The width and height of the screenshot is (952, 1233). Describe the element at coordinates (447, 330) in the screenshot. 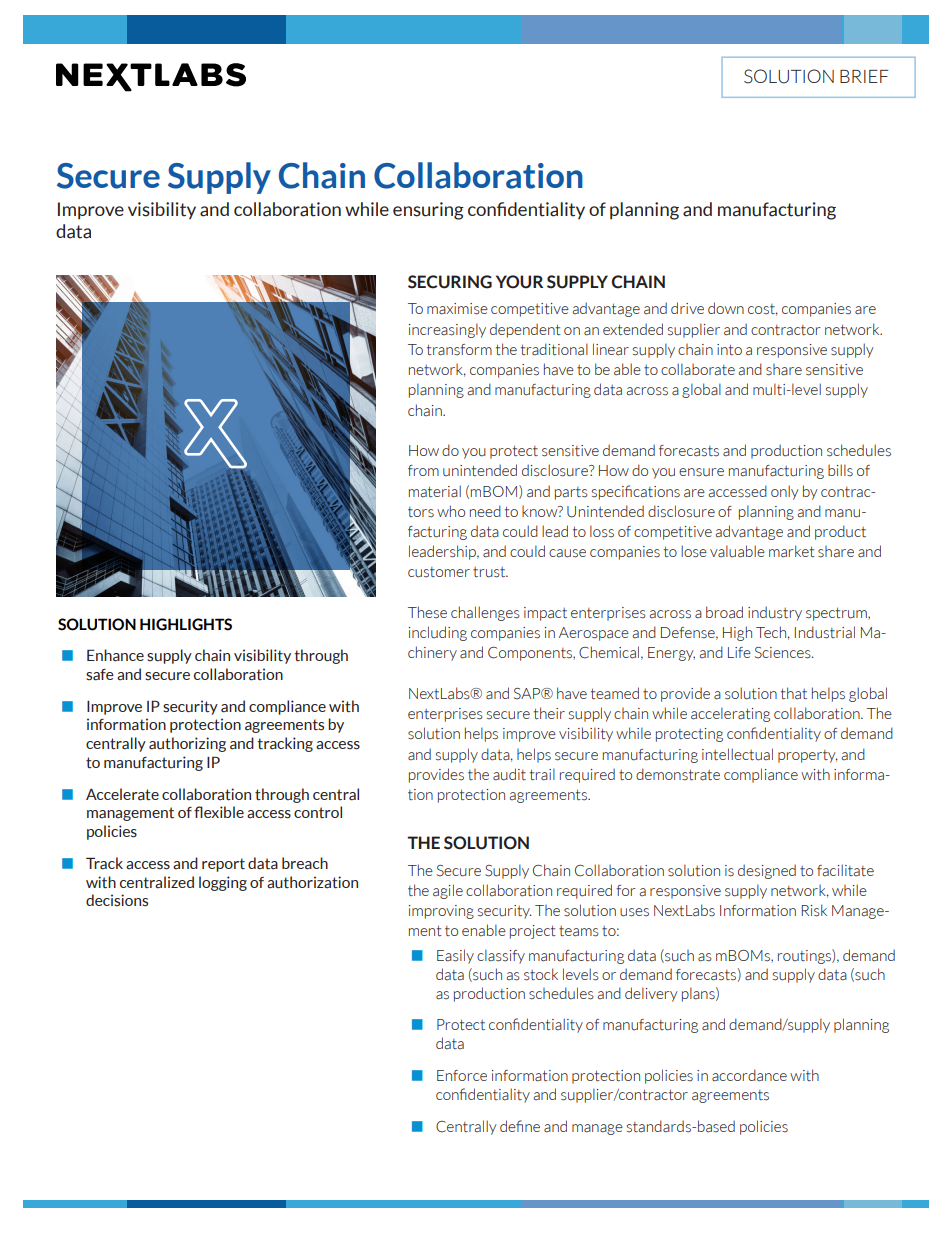

I see `increasingly` at that location.
